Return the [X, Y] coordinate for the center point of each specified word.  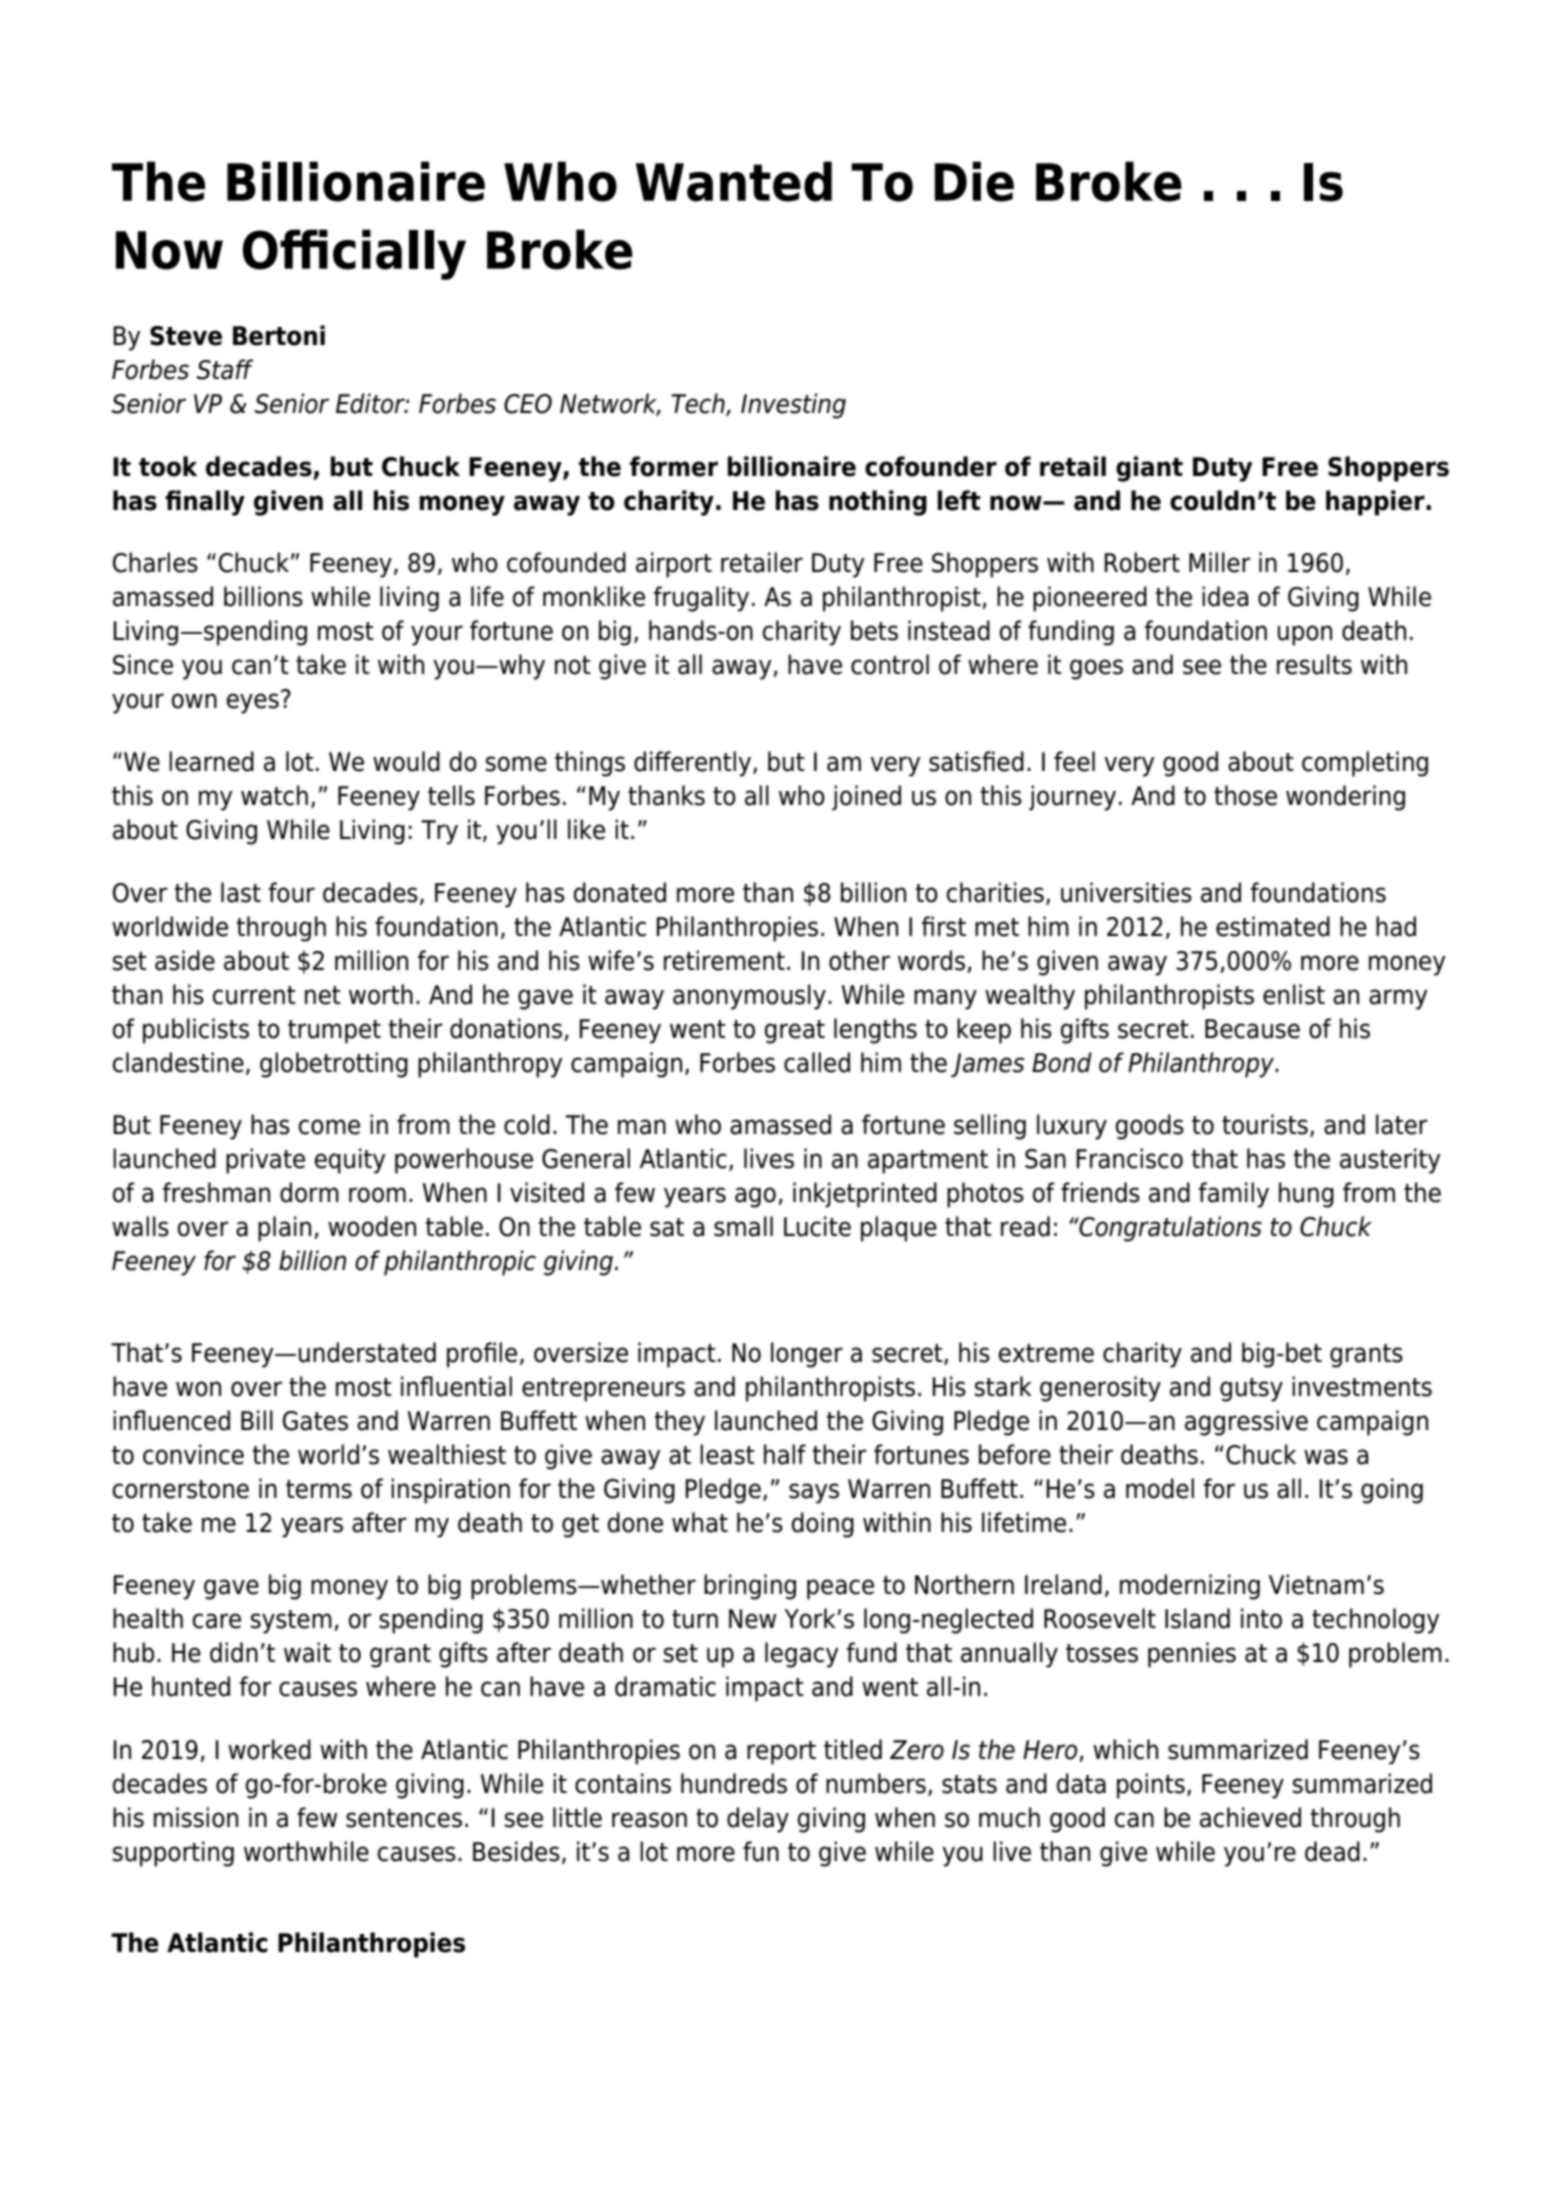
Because [1252, 1029]
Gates [315, 1421]
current [254, 995]
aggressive [1246, 1423]
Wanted [734, 181]
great [795, 1032]
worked [269, 1749]
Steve [186, 336]
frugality [701, 599]
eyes [253, 703]
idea [1225, 596]
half [785, 1454]
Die [974, 181]
